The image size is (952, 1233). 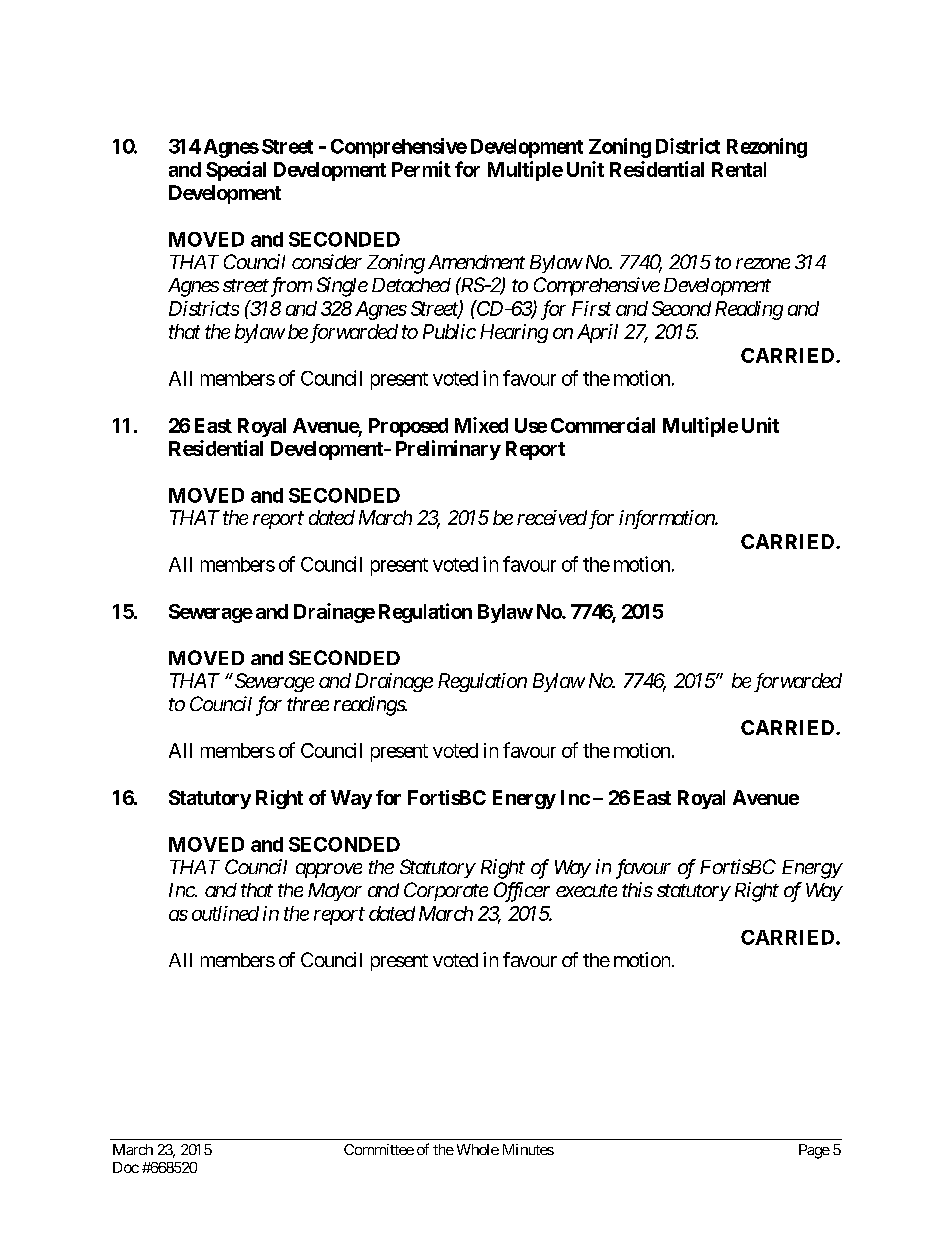 What do you see at coordinates (637, 889) in the screenshot?
I see `this` at bounding box center [637, 889].
